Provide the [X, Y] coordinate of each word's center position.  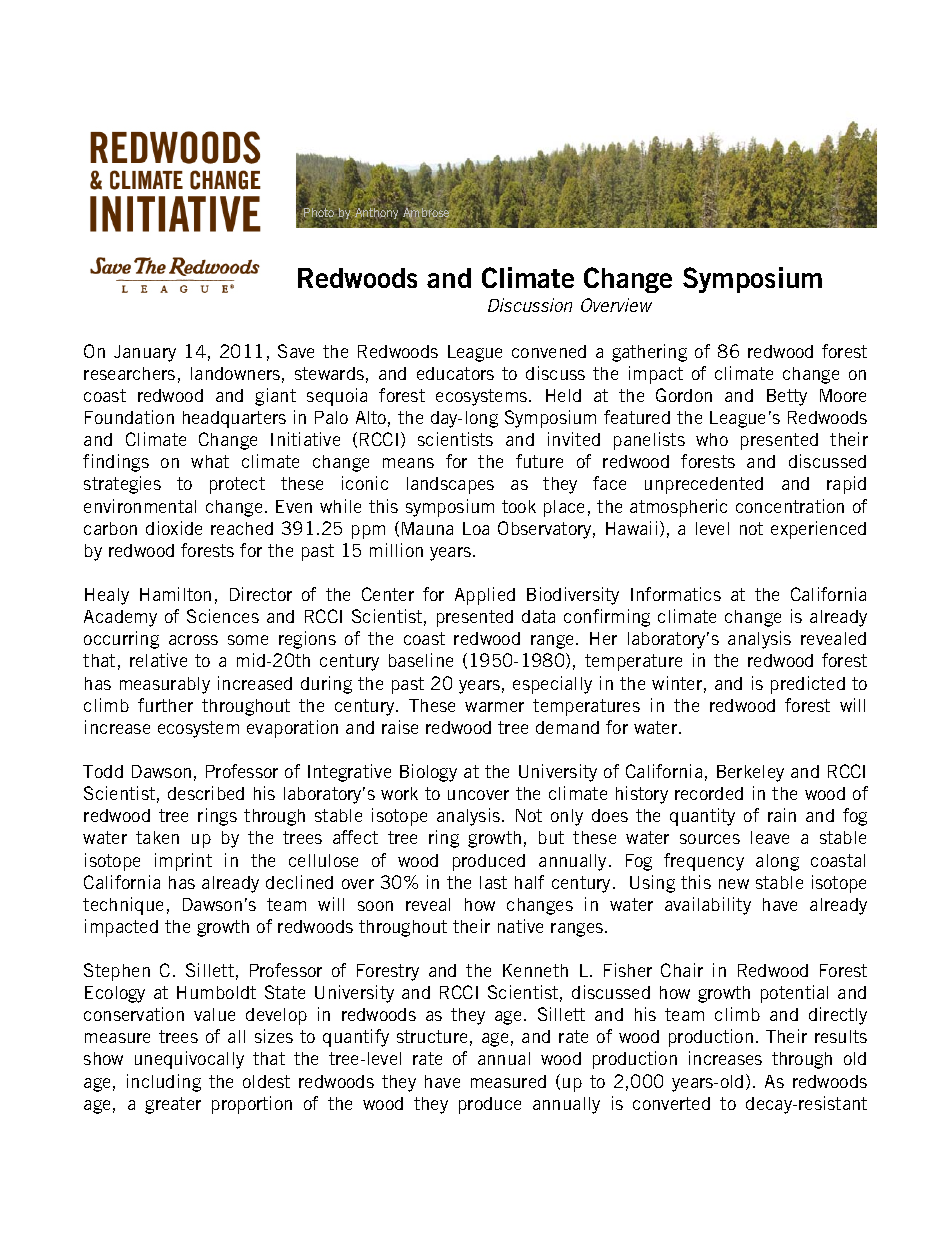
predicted [808, 685]
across [193, 640]
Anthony [377, 214]
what [210, 461]
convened [549, 351]
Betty [787, 397]
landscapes [450, 485]
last [493, 882]
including [164, 1083]
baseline [421, 660]
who [712, 439]
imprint [183, 862]
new [734, 884]
